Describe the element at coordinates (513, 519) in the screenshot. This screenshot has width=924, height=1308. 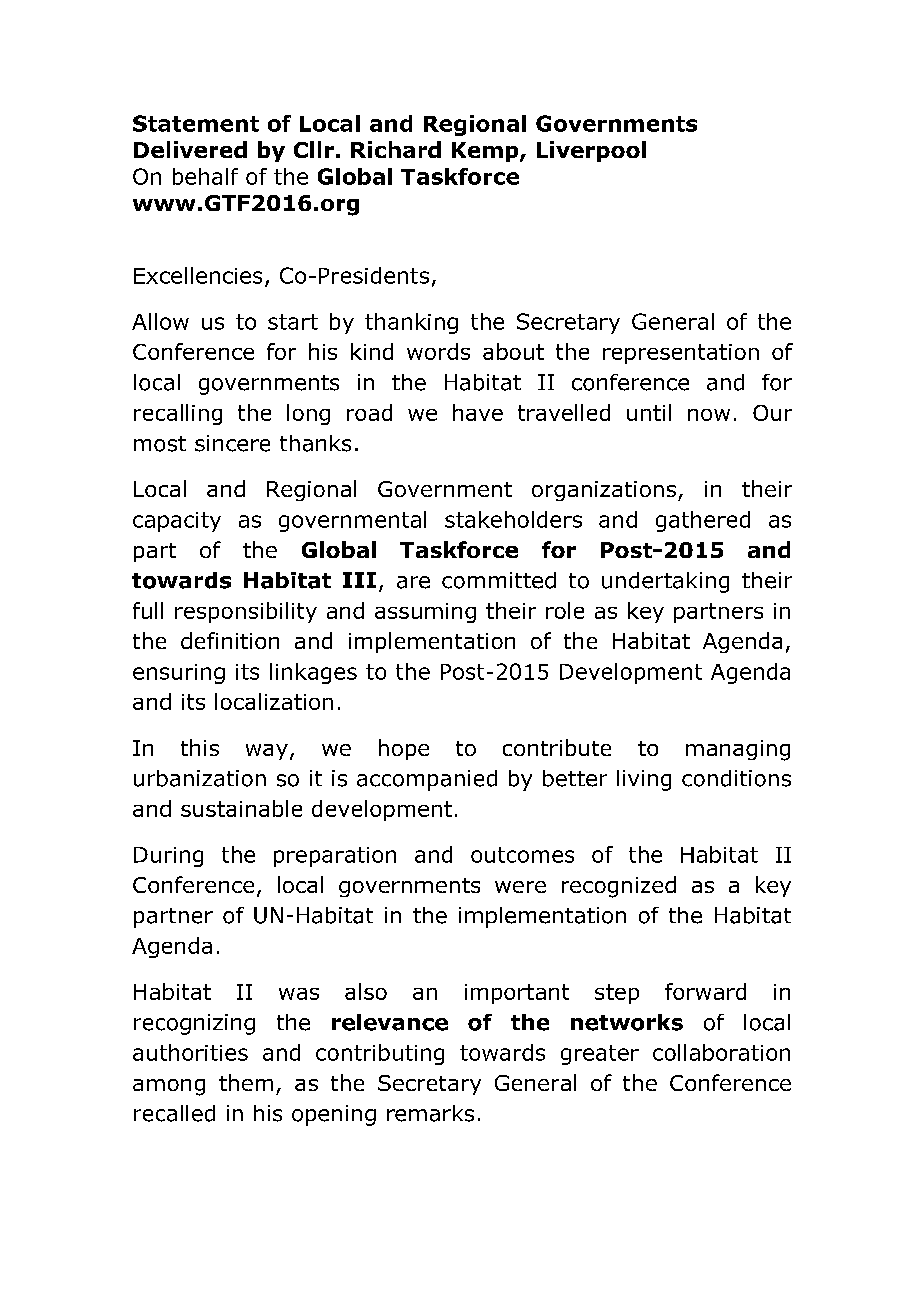
I see `stakeholders` at that location.
